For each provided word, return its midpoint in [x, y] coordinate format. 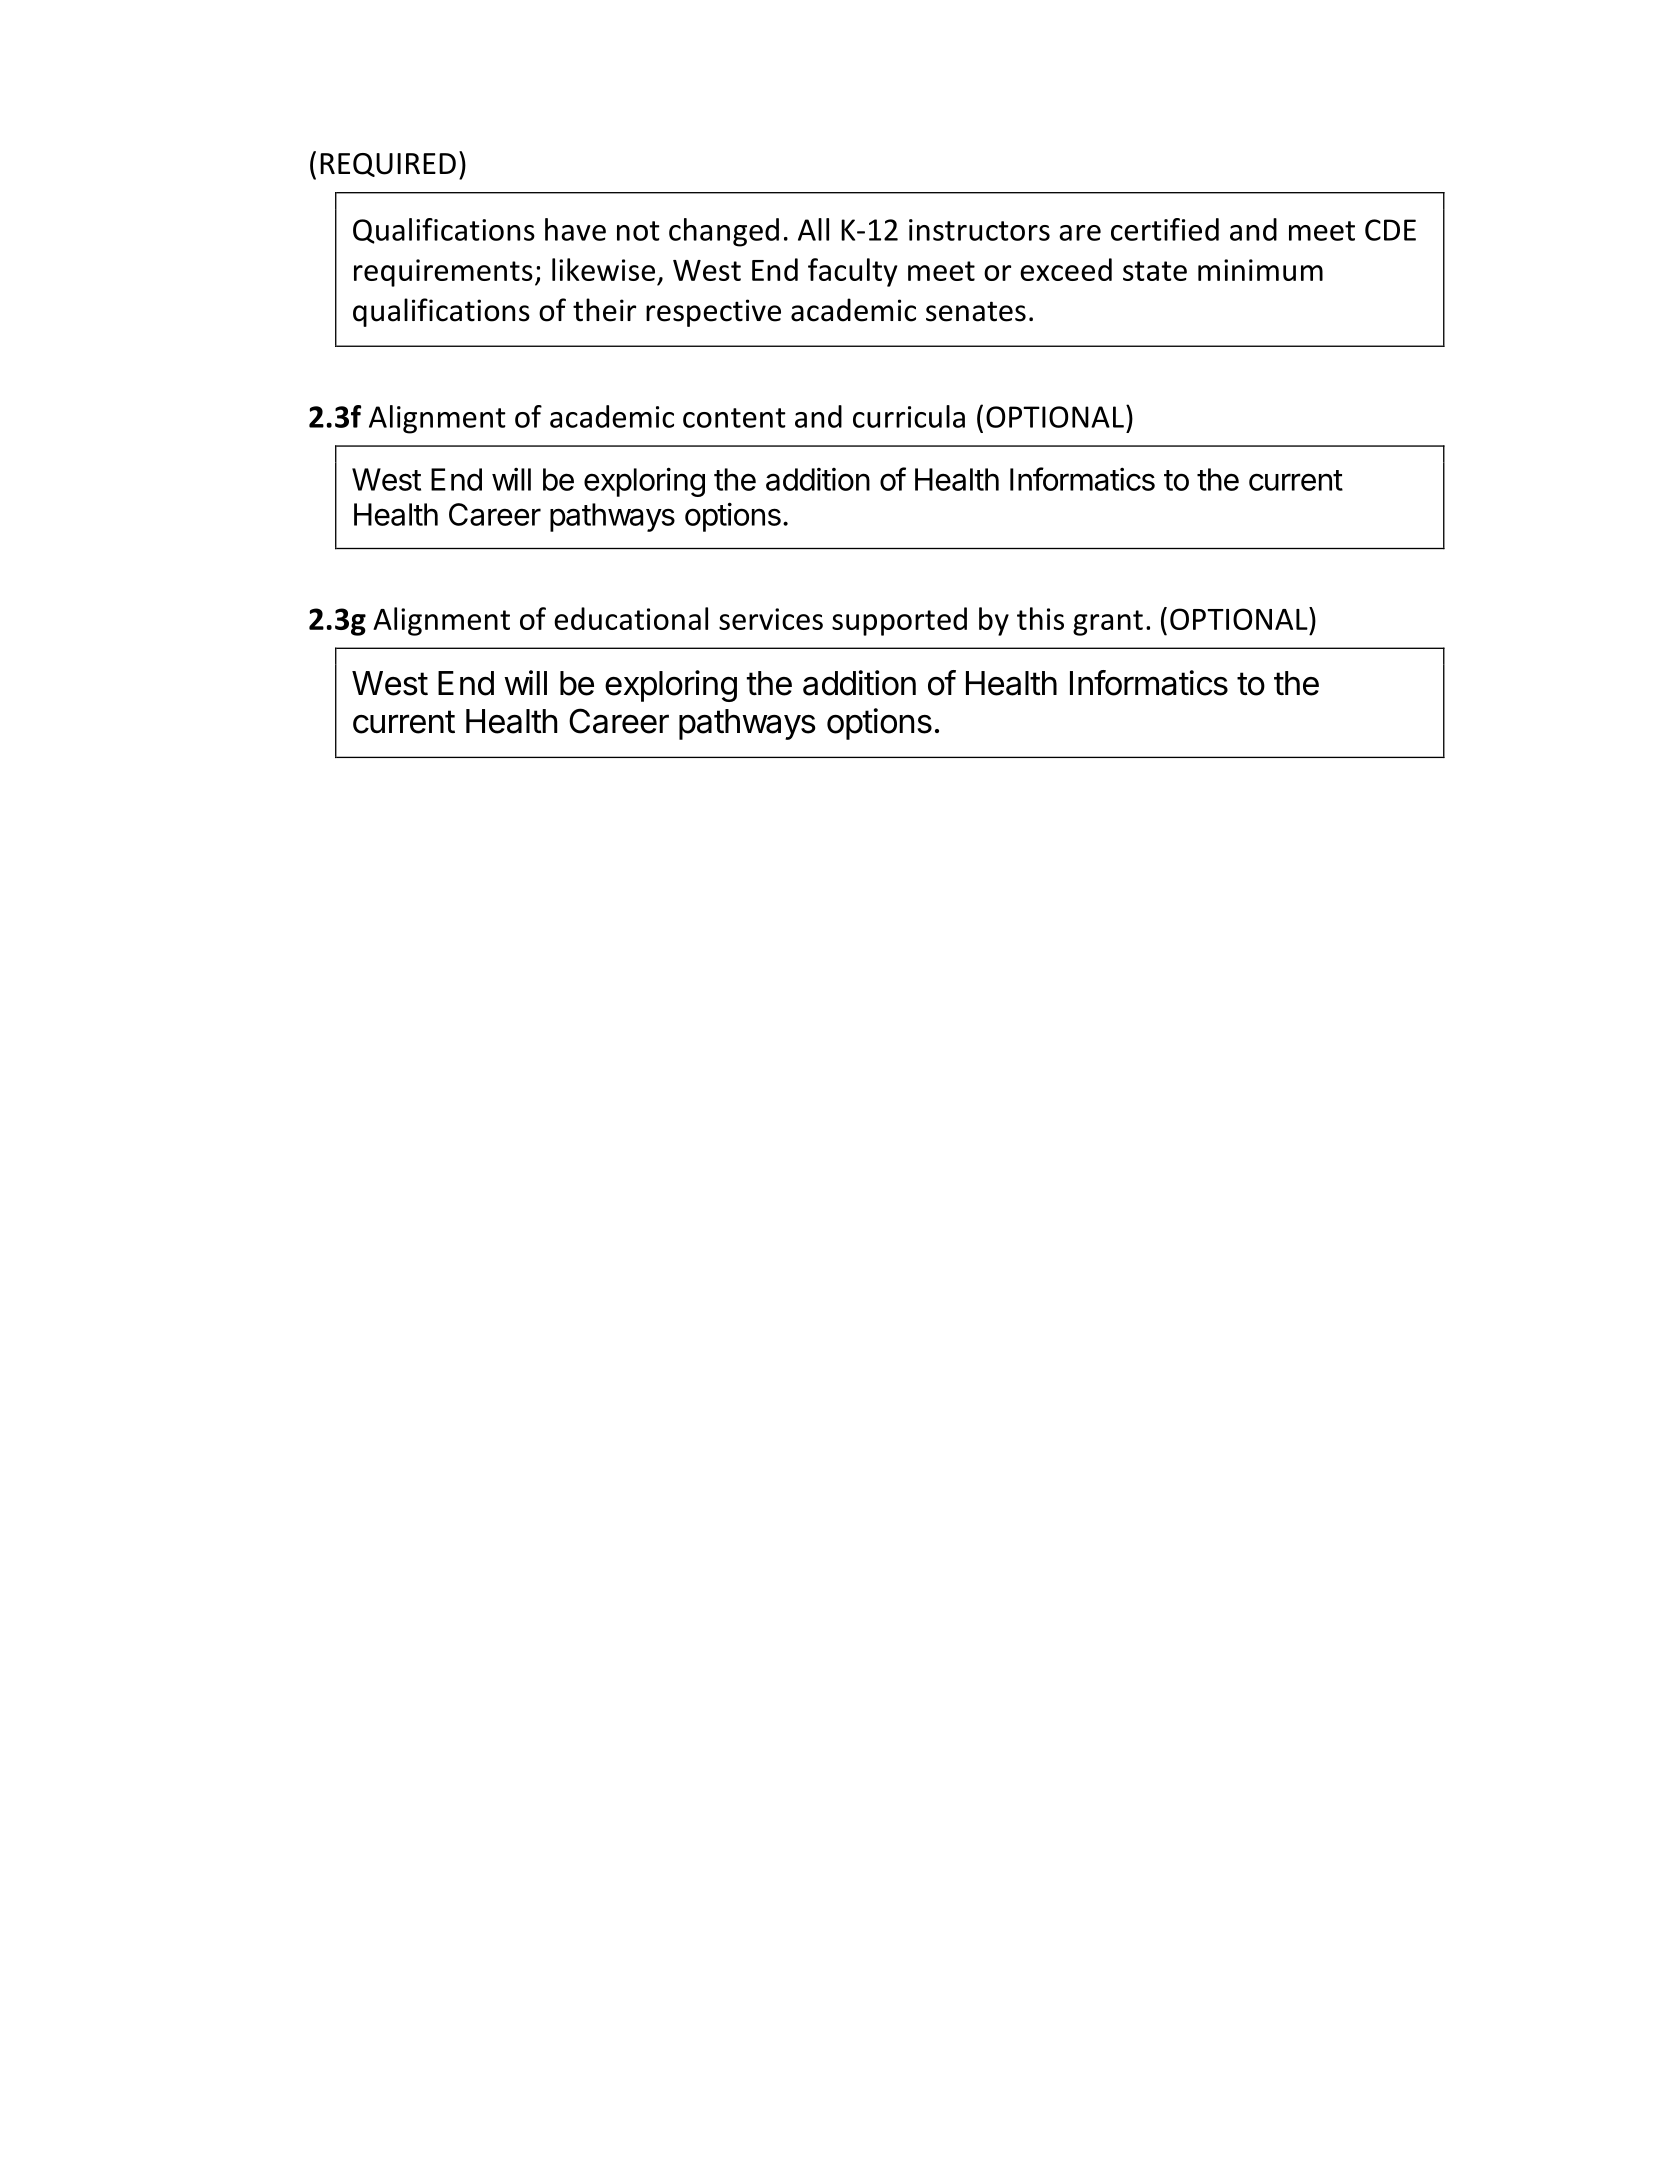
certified [1165, 229]
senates [976, 311]
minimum [1260, 270]
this [1040, 618]
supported [899, 621]
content [734, 418]
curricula [909, 416]
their [604, 310]
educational [631, 618]
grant [1108, 623]
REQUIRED [388, 165]
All [813, 229]
